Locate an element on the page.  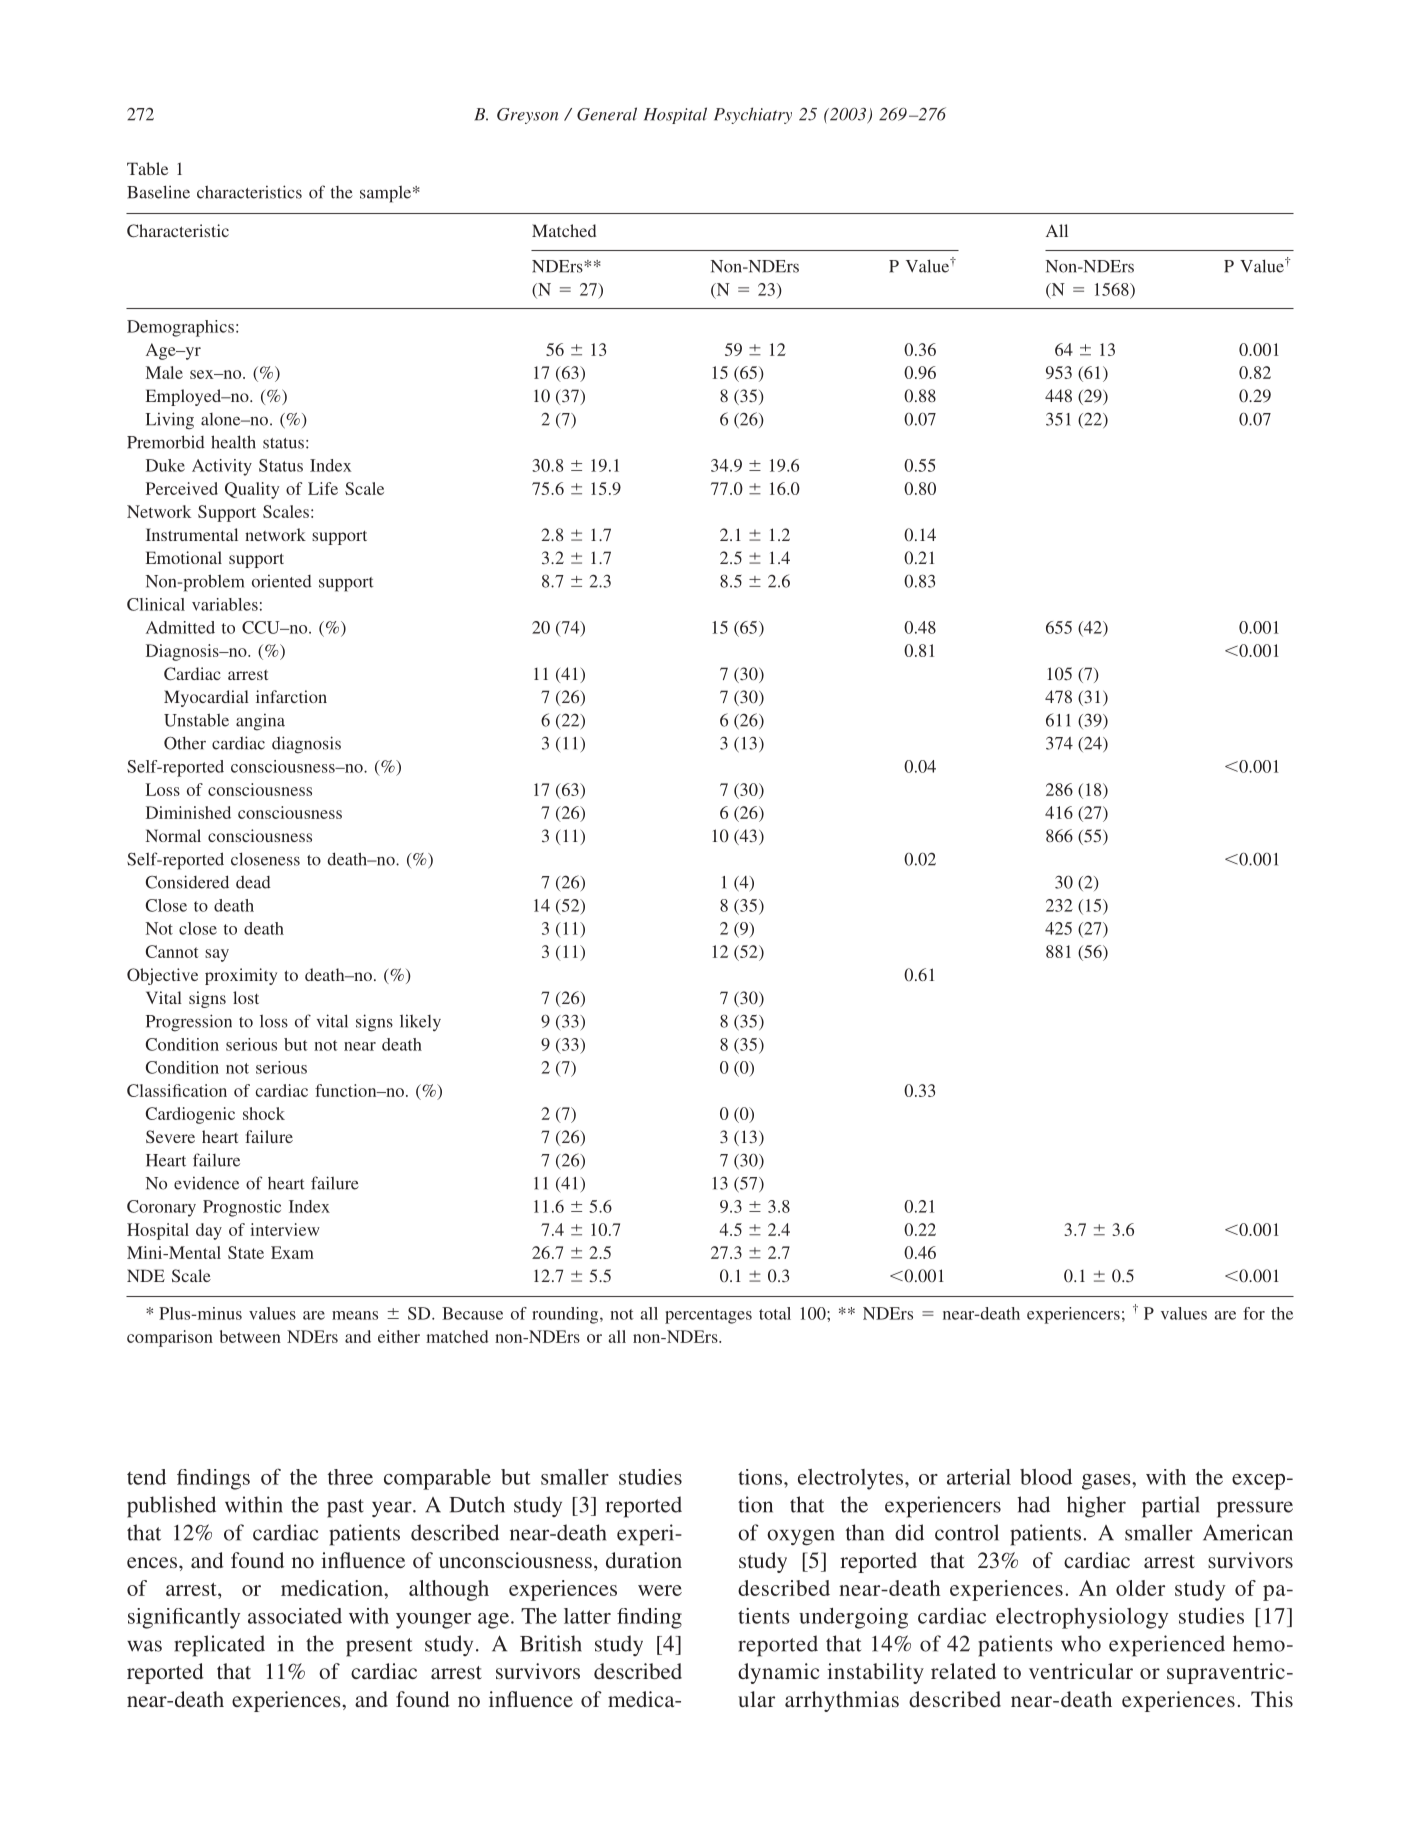
oriented is located at coordinates (282, 581).
